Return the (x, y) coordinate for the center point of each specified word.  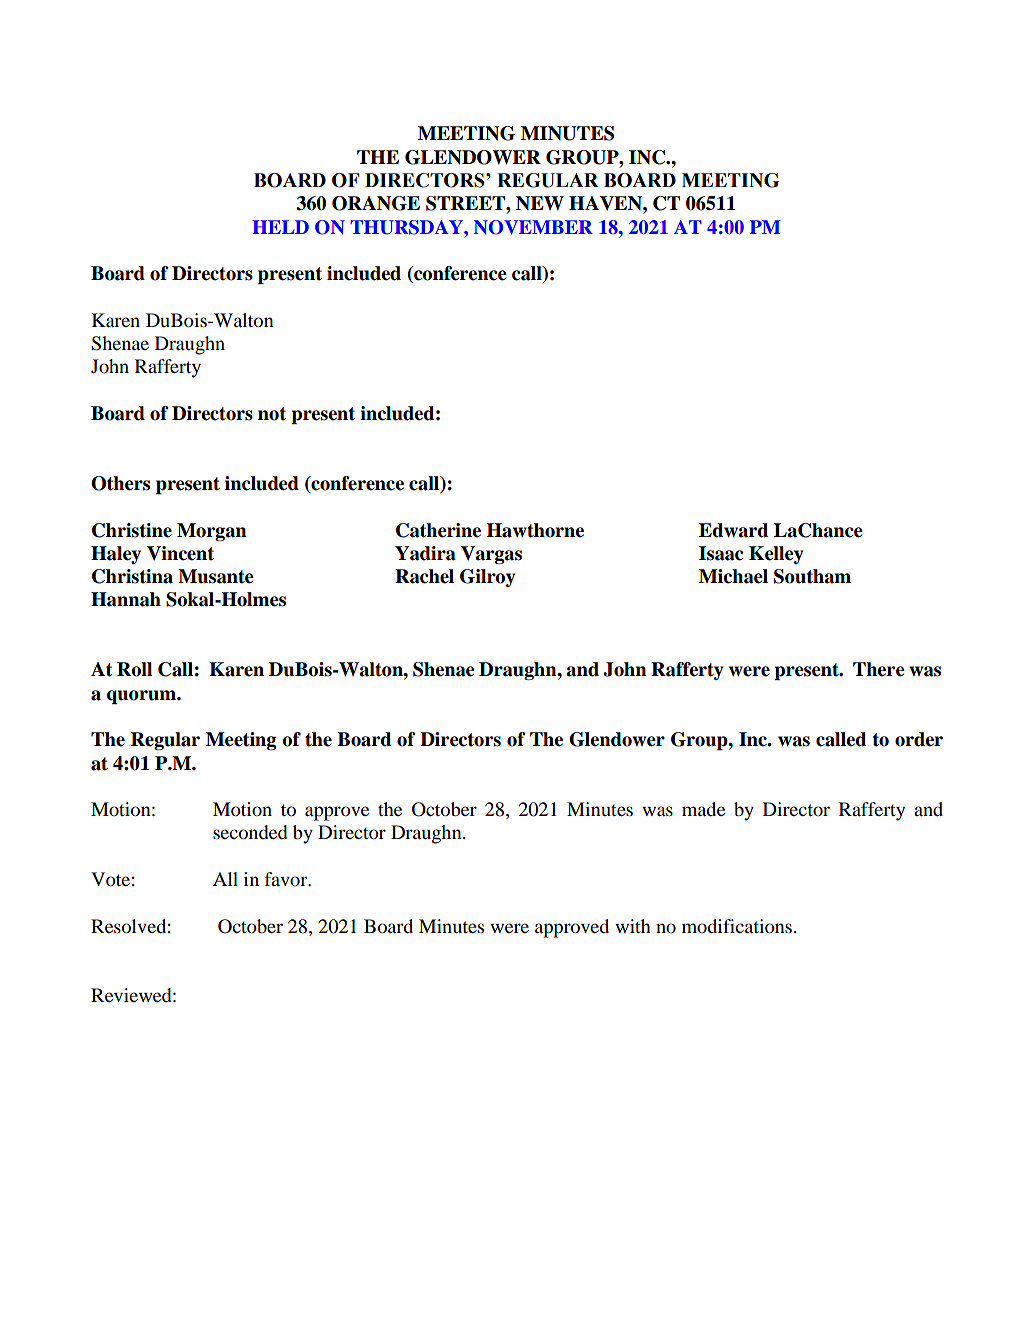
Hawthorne (535, 530)
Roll (134, 669)
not (272, 414)
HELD (280, 227)
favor (287, 879)
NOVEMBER (533, 227)
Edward (733, 530)
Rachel (424, 576)
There (879, 669)
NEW (540, 203)
